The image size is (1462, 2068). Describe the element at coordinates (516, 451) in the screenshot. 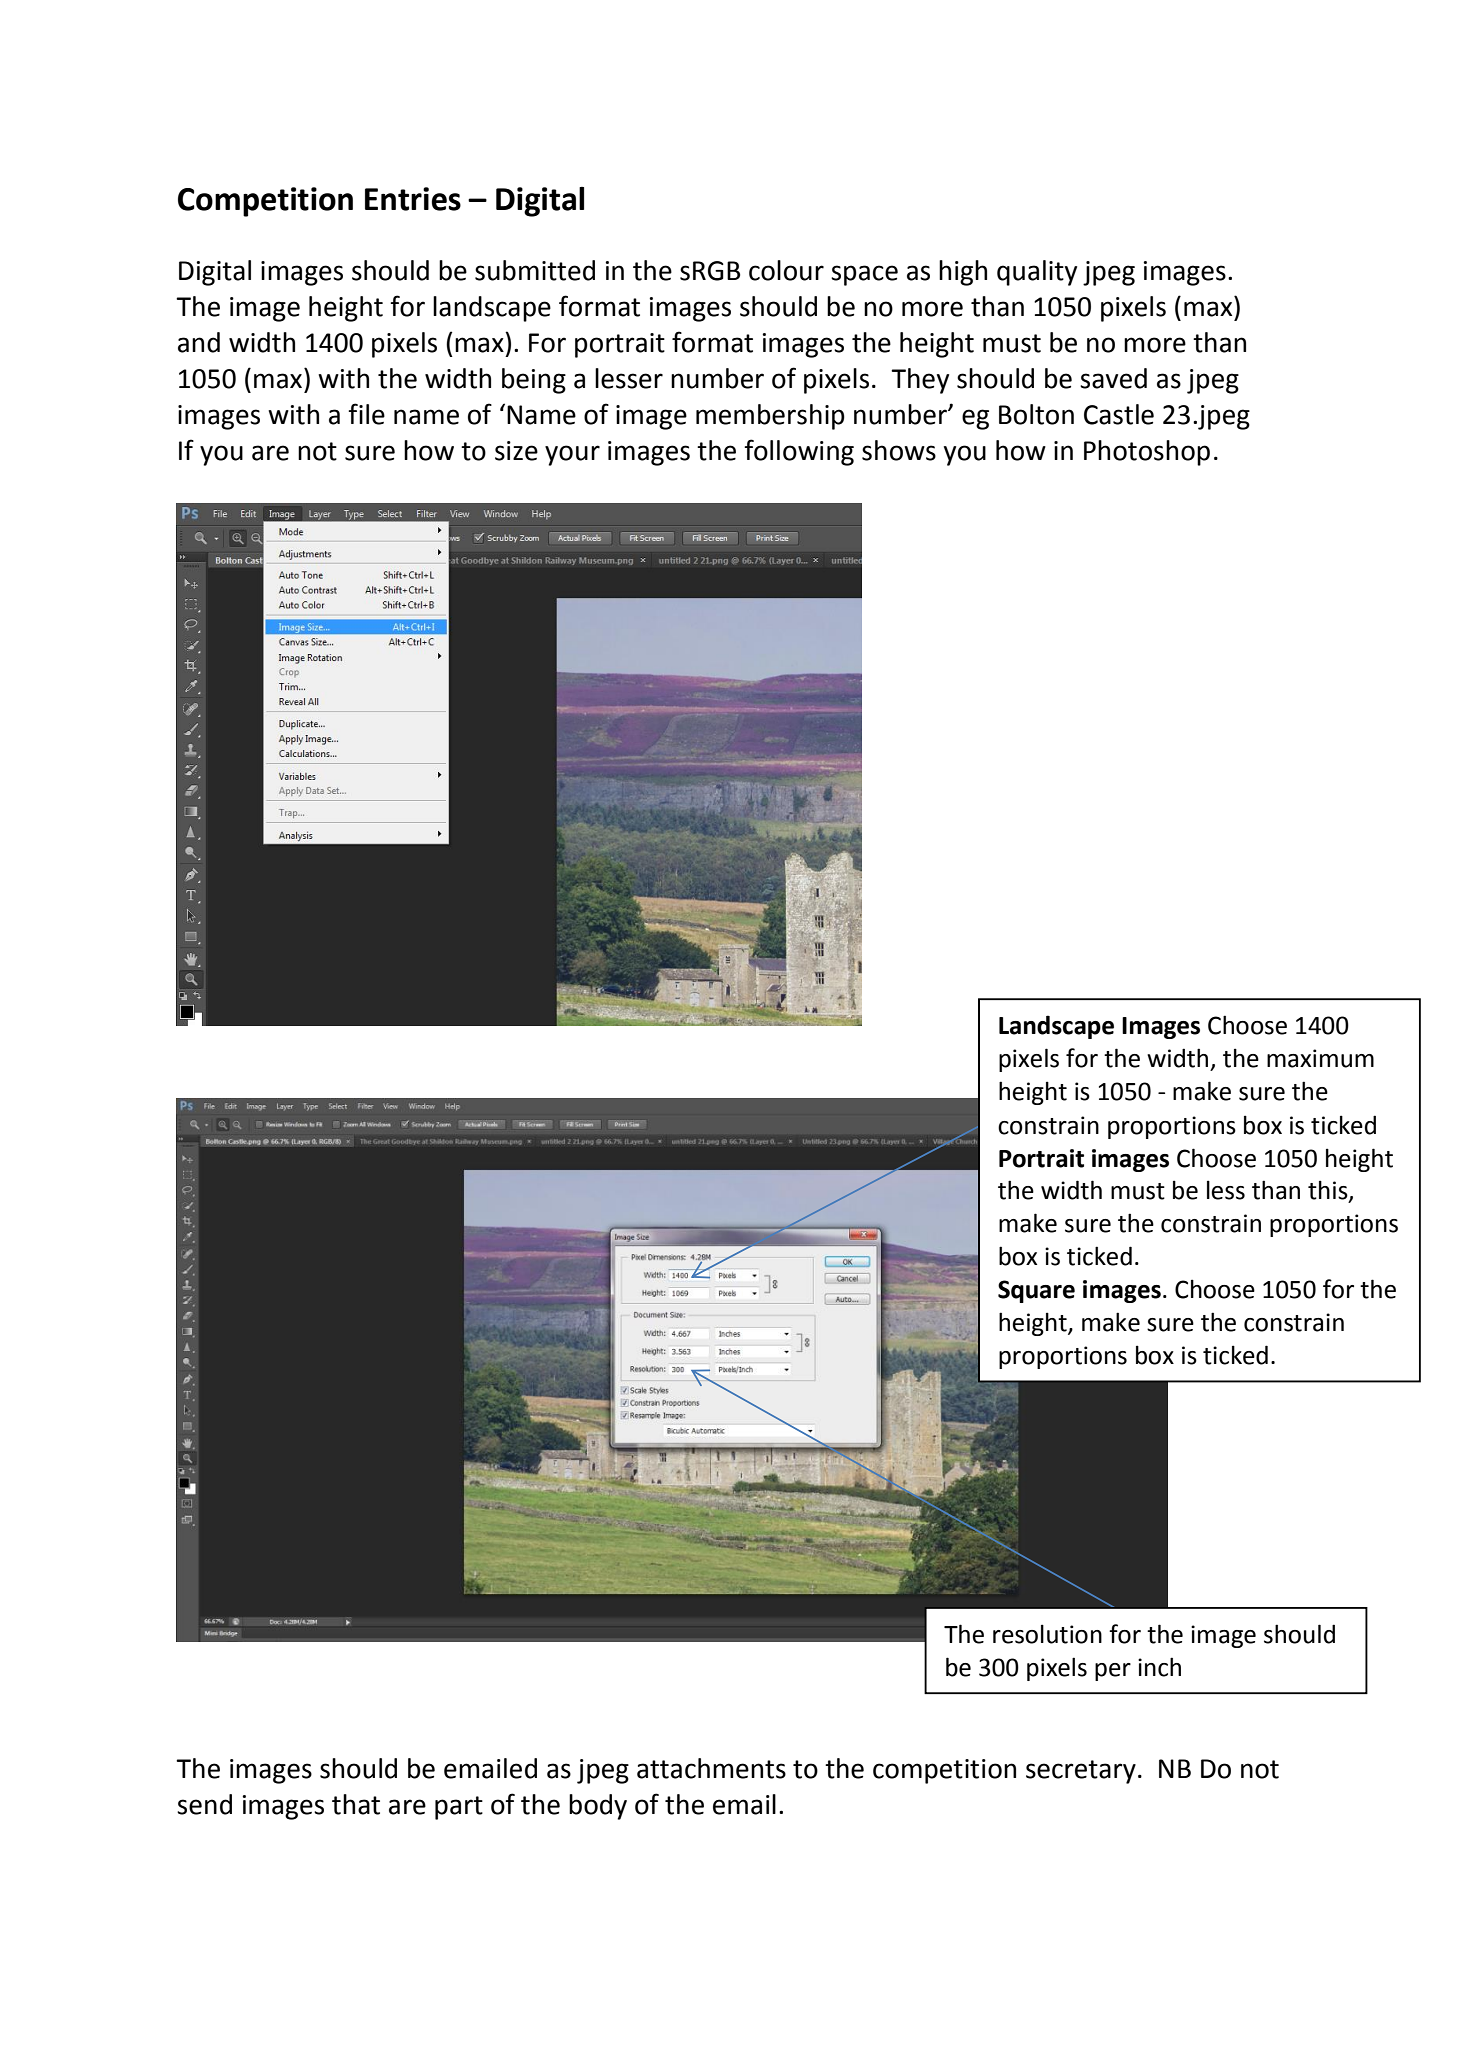

I see `size` at that location.
